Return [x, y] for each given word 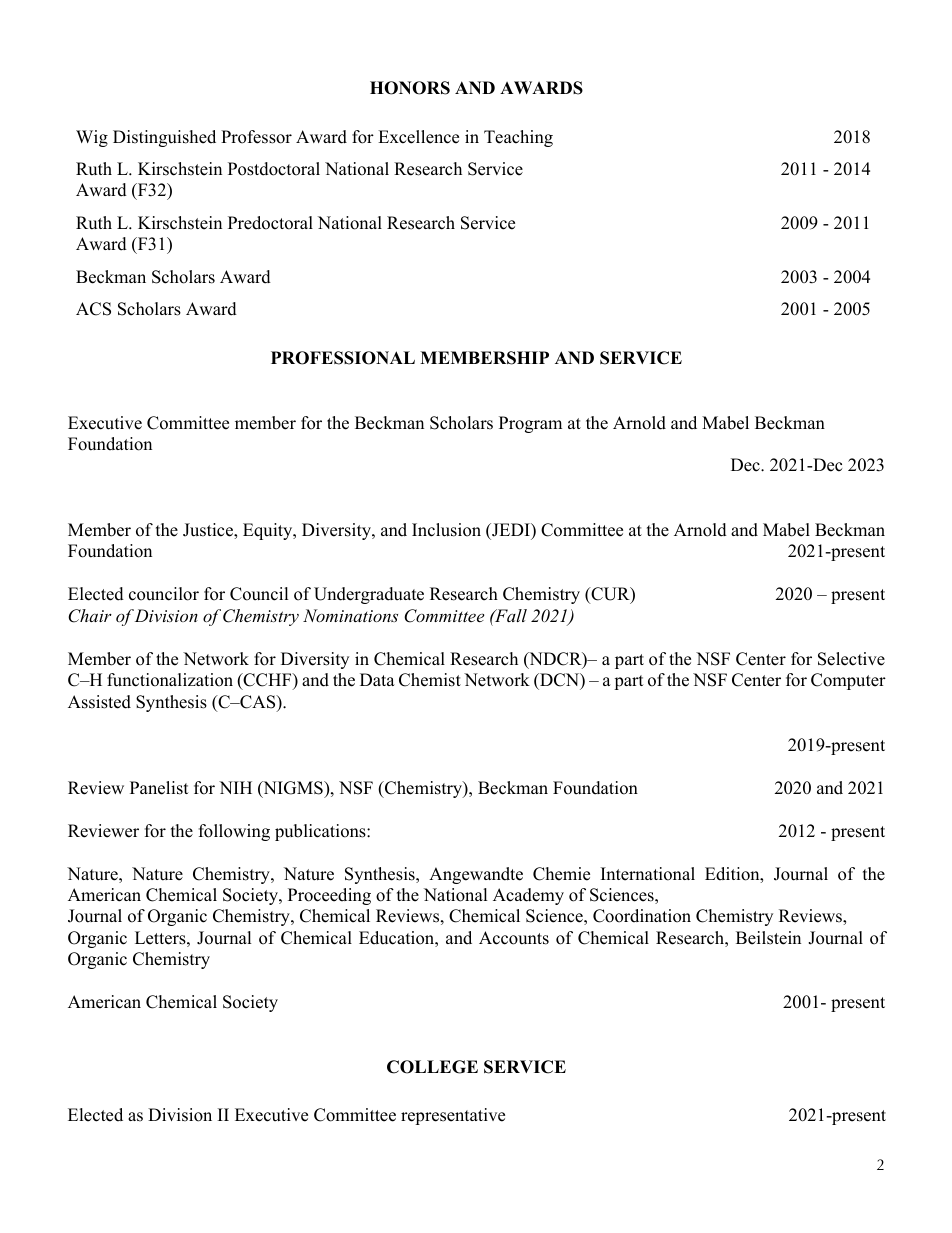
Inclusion [446, 530]
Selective [851, 659]
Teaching [518, 138]
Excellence [418, 137]
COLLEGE [432, 1067]
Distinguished [164, 138]
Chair [90, 616]
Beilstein [768, 938]
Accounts [514, 938]
